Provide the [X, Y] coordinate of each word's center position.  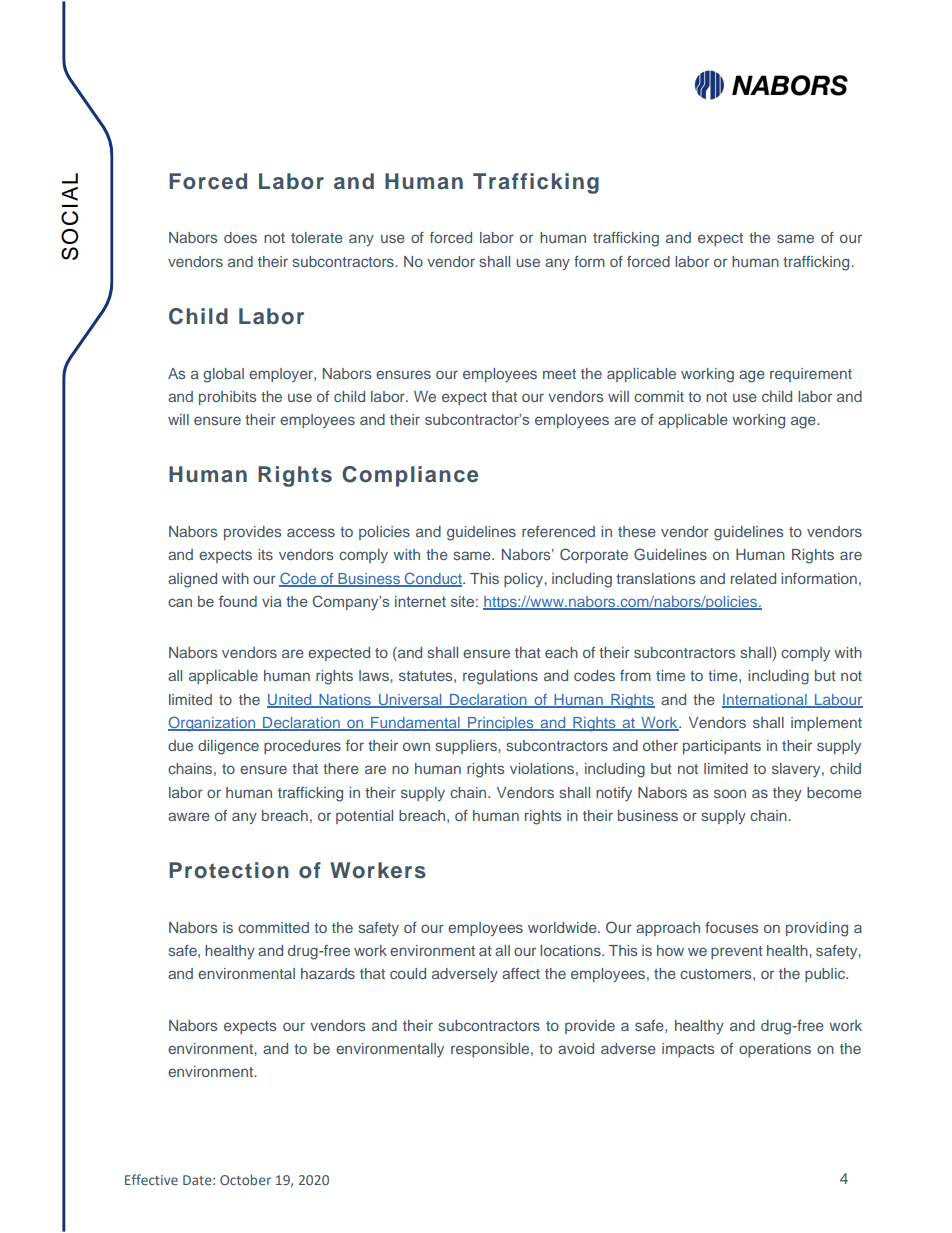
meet [559, 374]
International [765, 700]
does [240, 237]
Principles [501, 724]
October [245, 1179]
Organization [213, 724]
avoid [576, 1048]
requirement [811, 375]
